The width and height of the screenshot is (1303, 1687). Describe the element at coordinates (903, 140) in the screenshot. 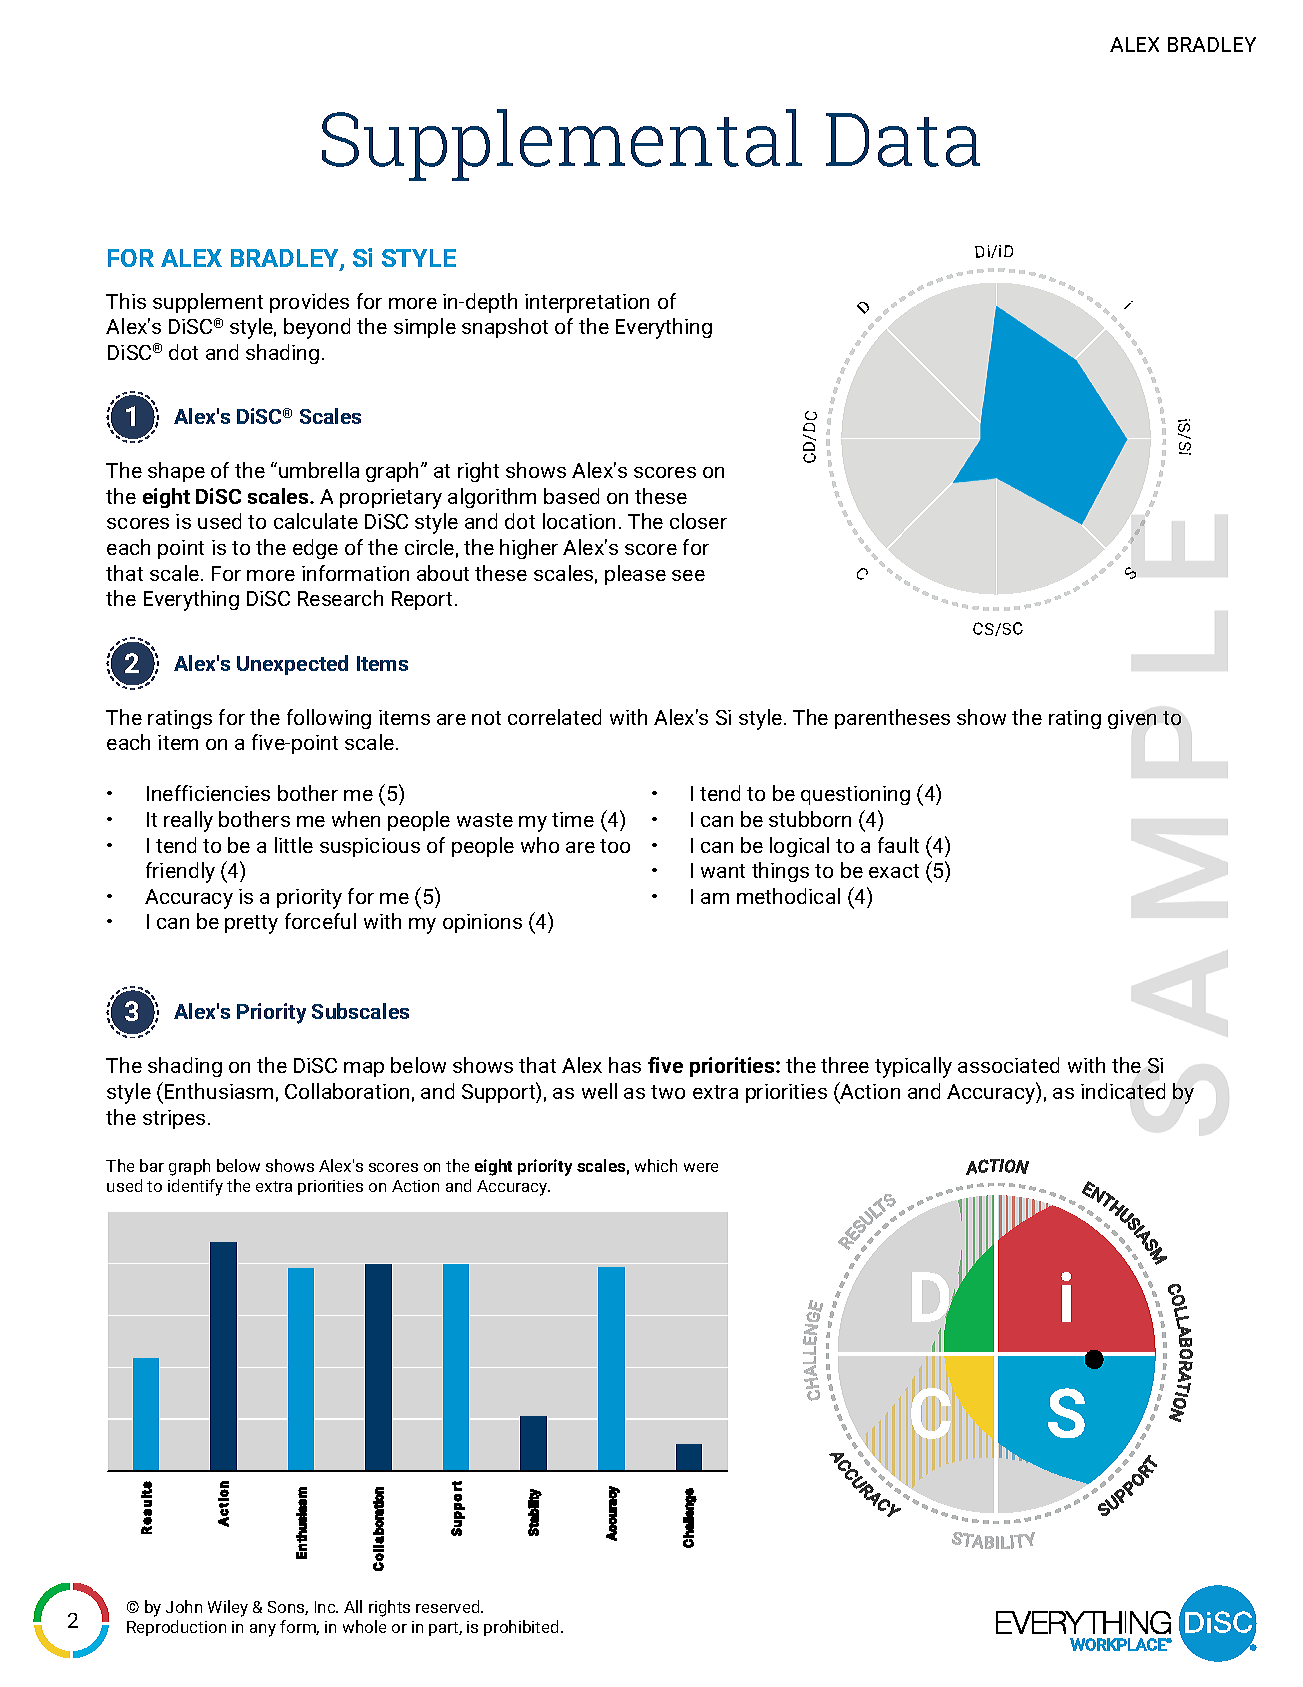

I see `Data` at that location.
